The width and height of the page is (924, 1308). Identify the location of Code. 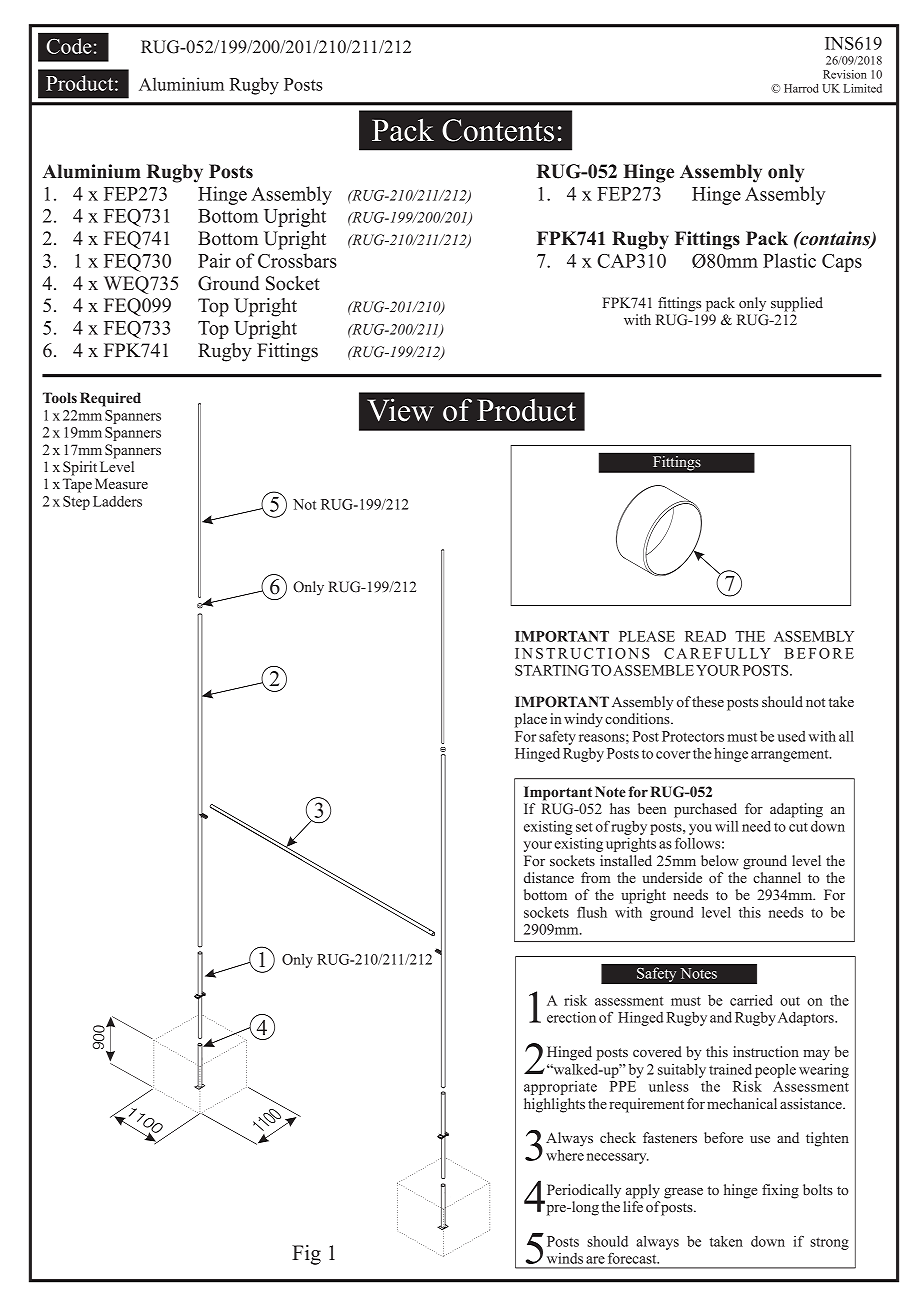
(69, 46).
